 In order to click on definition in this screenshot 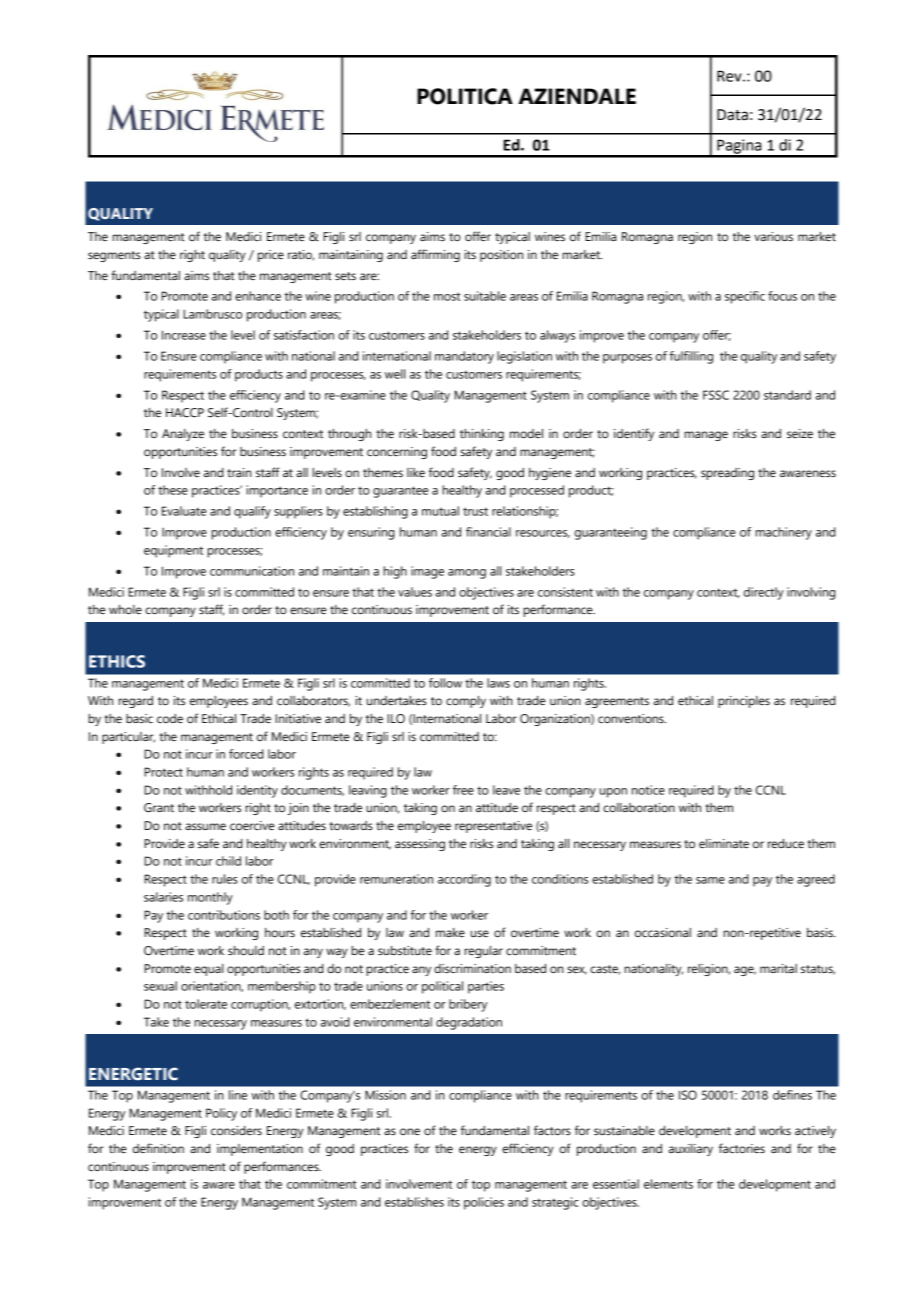, I will do `click(158, 1148)`.
